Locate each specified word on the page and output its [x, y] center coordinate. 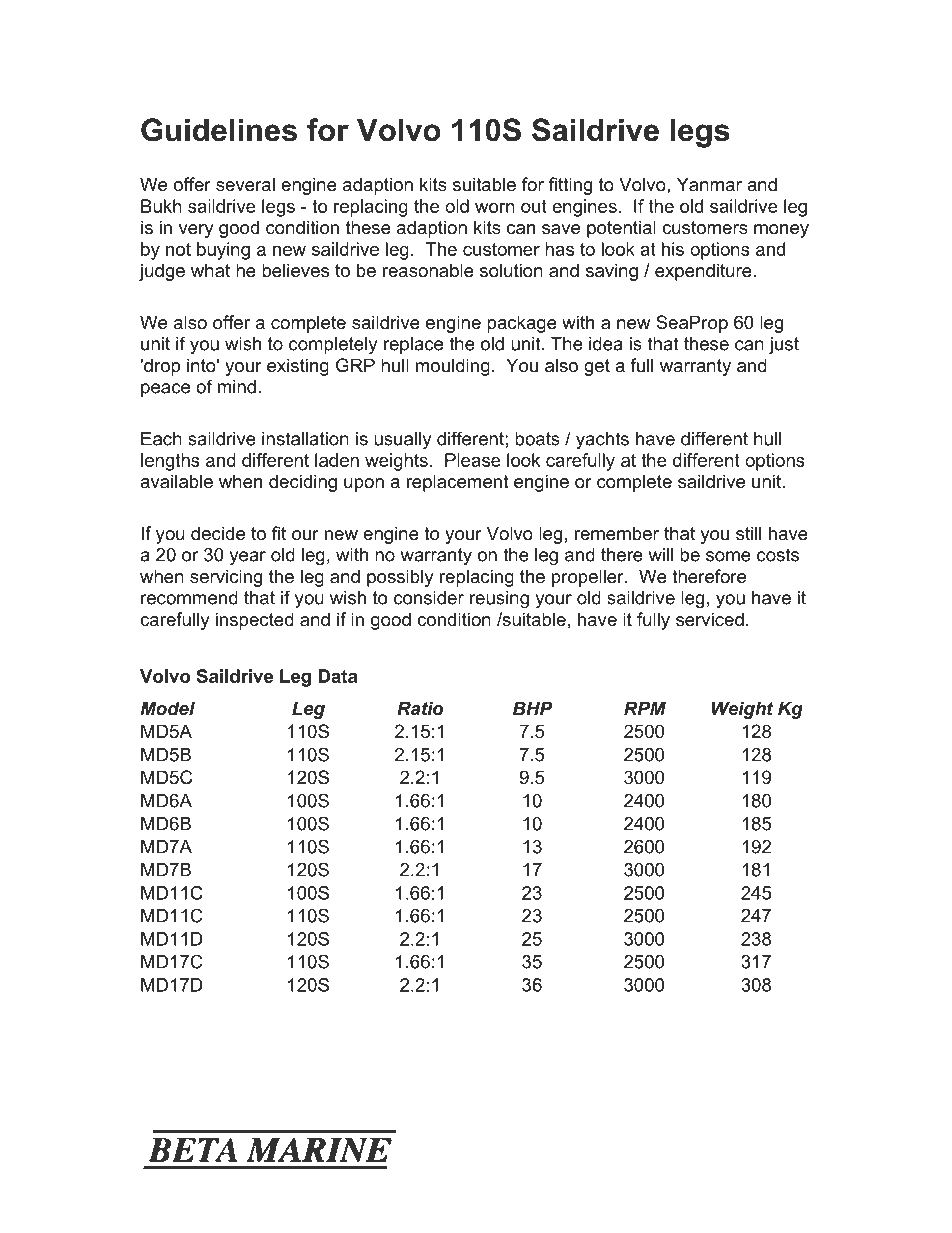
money [781, 231]
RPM [645, 708]
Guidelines [219, 130]
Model [168, 708]
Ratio [420, 708]
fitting [570, 186]
